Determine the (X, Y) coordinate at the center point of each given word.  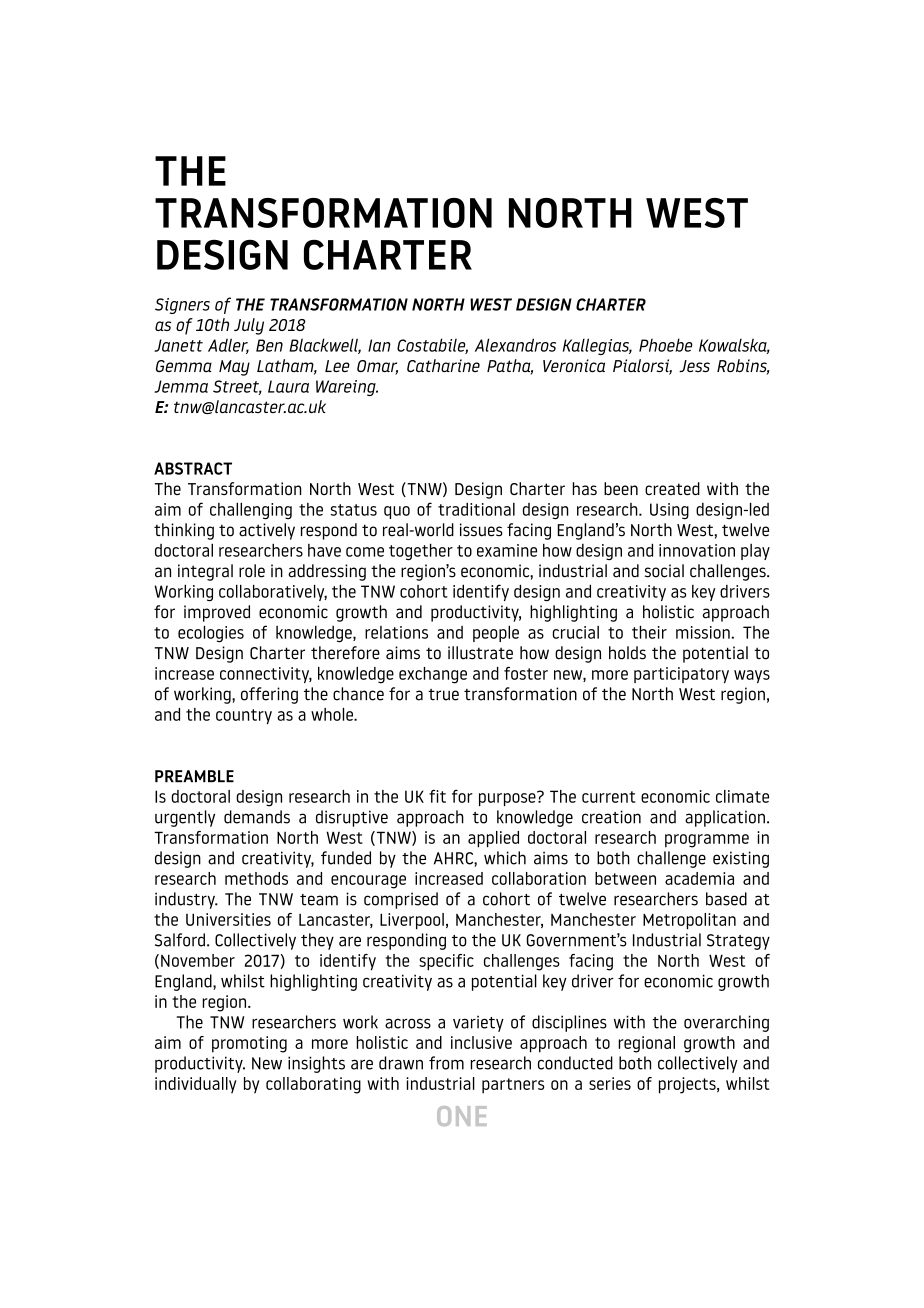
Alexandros (515, 345)
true (443, 695)
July (249, 326)
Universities (228, 919)
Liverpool (412, 921)
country (244, 716)
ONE (462, 1116)
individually (196, 1085)
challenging (251, 511)
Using (669, 511)
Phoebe (666, 345)
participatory (681, 675)
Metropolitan (689, 921)
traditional (476, 509)
